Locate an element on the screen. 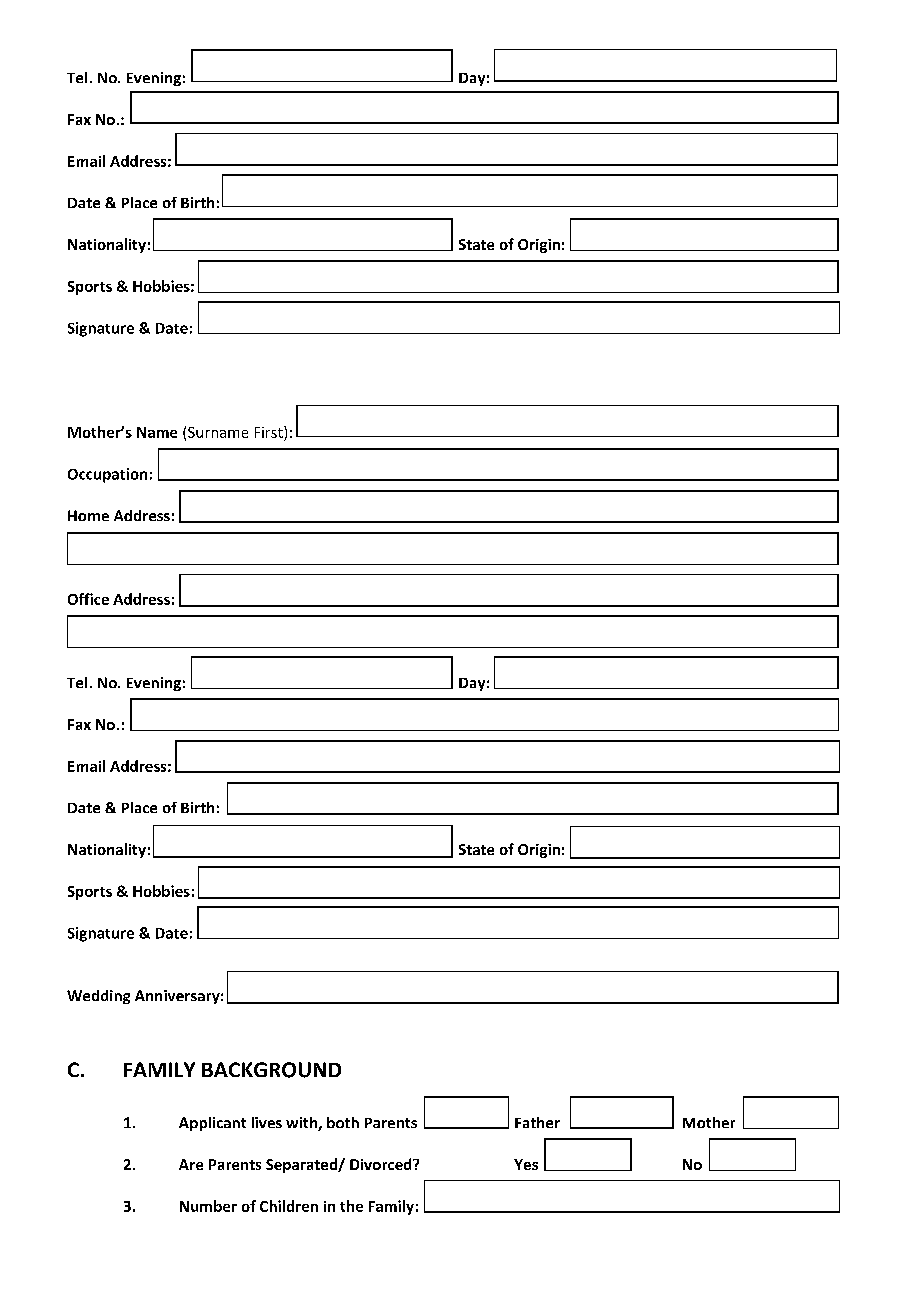  First is located at coordinates (270, 432).
